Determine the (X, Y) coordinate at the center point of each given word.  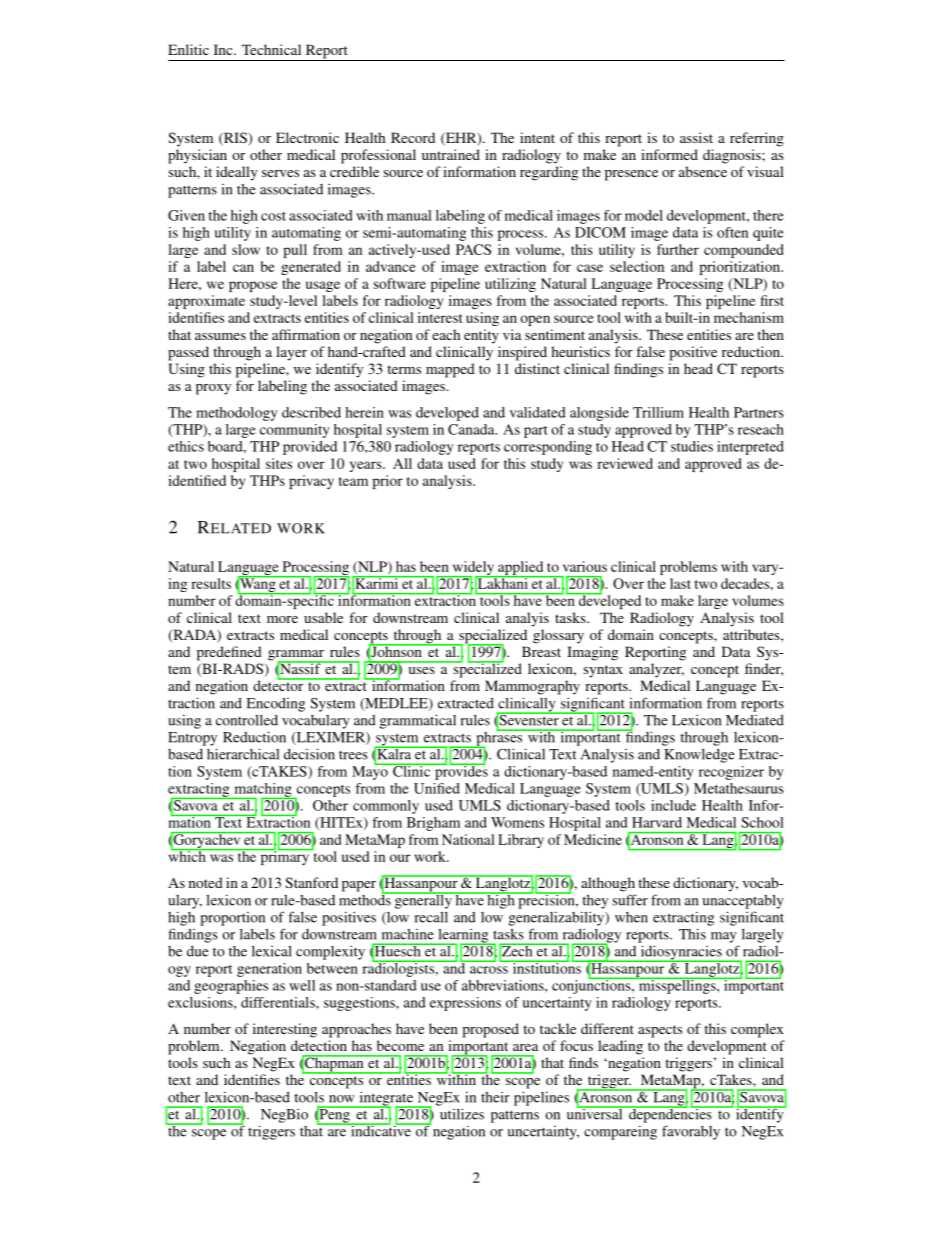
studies (692, 446)
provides (460, 771)
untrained (451, 154)
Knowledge (699, 756)
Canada (472, 429)
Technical (271, 49)
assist (696, 137)
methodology (237, 414)
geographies (231, 987)
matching (263, 791)
